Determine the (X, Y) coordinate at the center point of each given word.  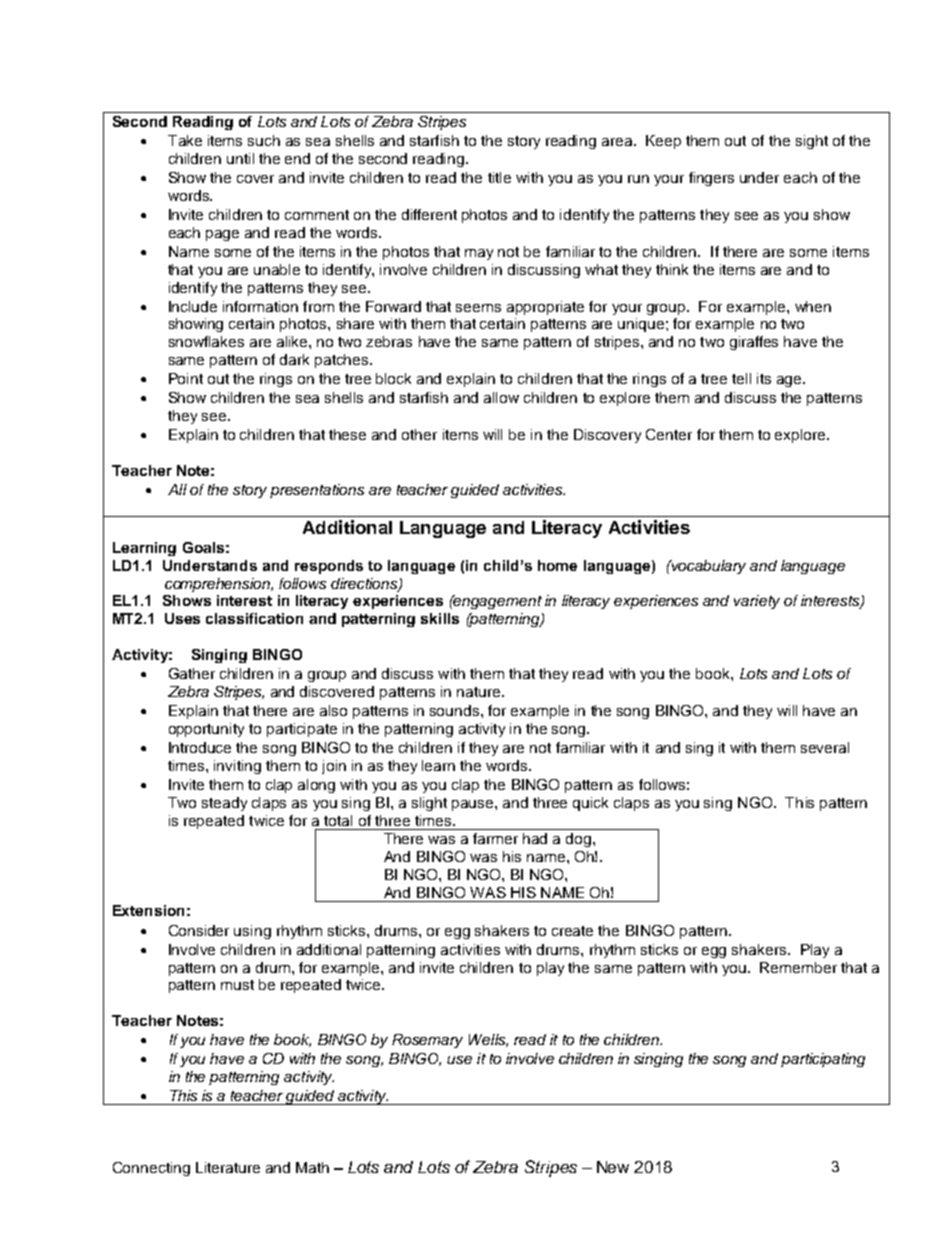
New (613, 1167)
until (240, 158)
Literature (228, 1167)
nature (478, 692)
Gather (192, 673)
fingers (711, 179)
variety (757, 602)
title (499, 177)
